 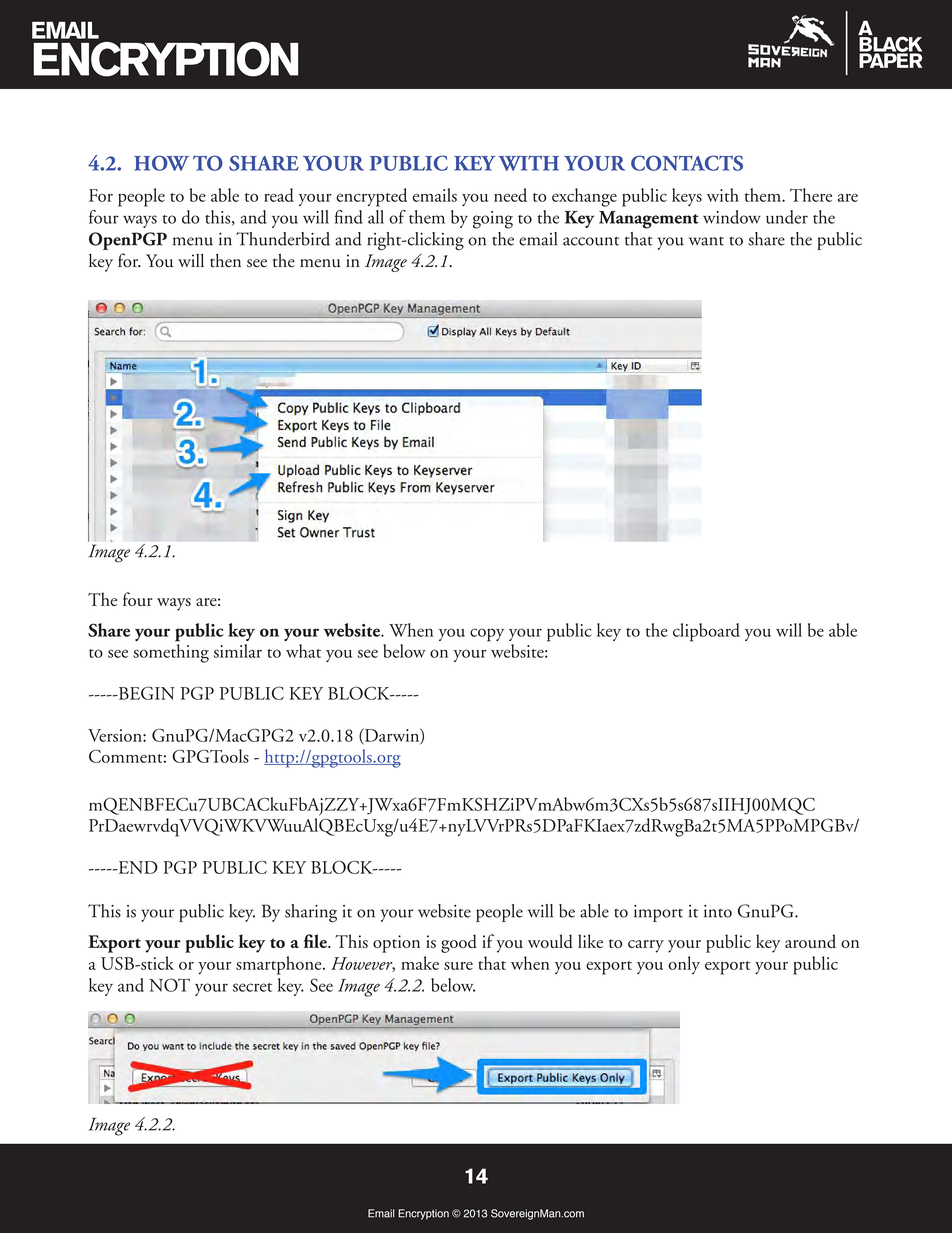 I want to click on copy, so click(x=487, y=635).
